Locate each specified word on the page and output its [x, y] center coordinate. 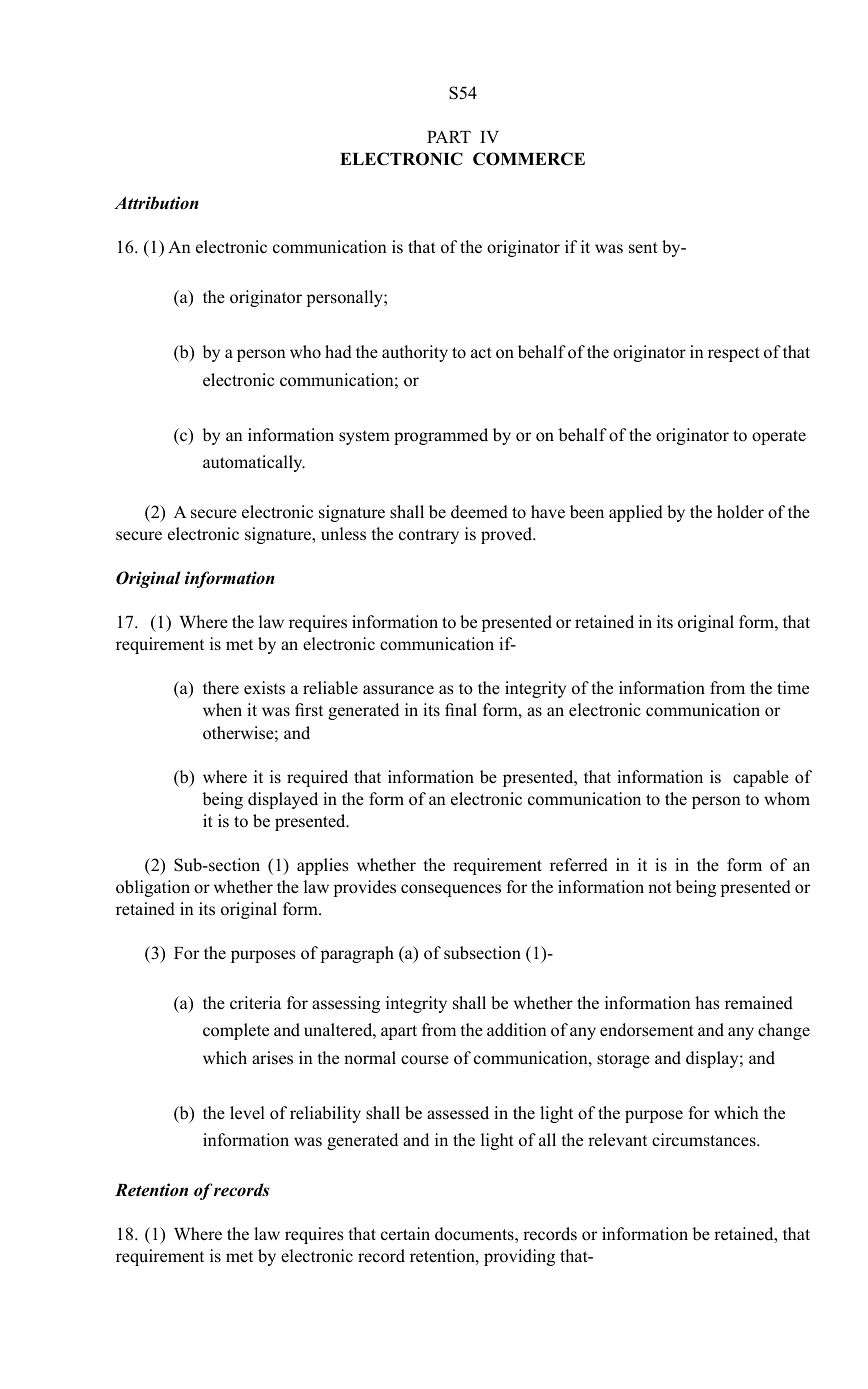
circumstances [705, 1140]
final [461, 709]
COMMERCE [529, 159]
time [793, 688]
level [247, 1113]
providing [519, 1257]
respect [734, 354]
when [222, 709]
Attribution [156, 203]
